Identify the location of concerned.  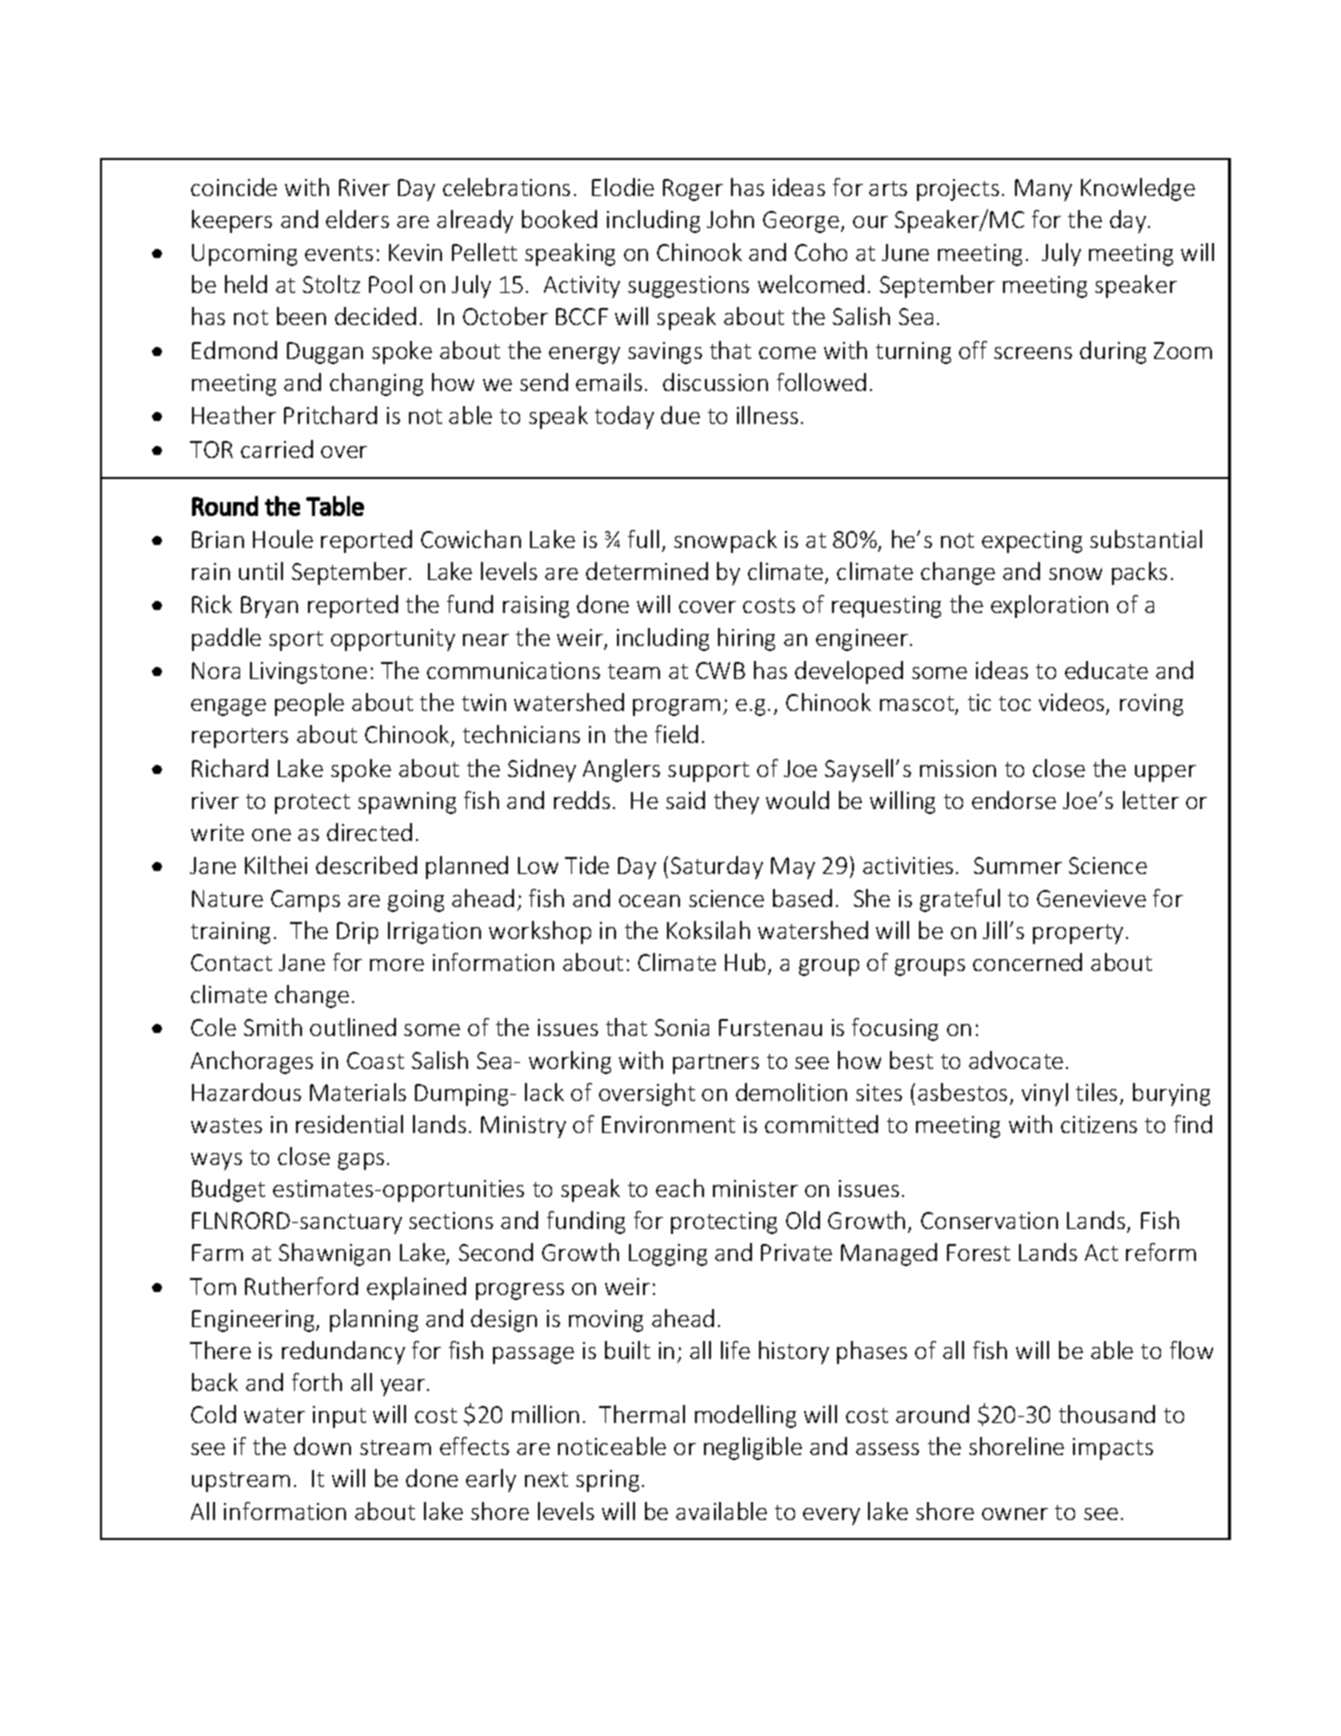
(1027, 962).
